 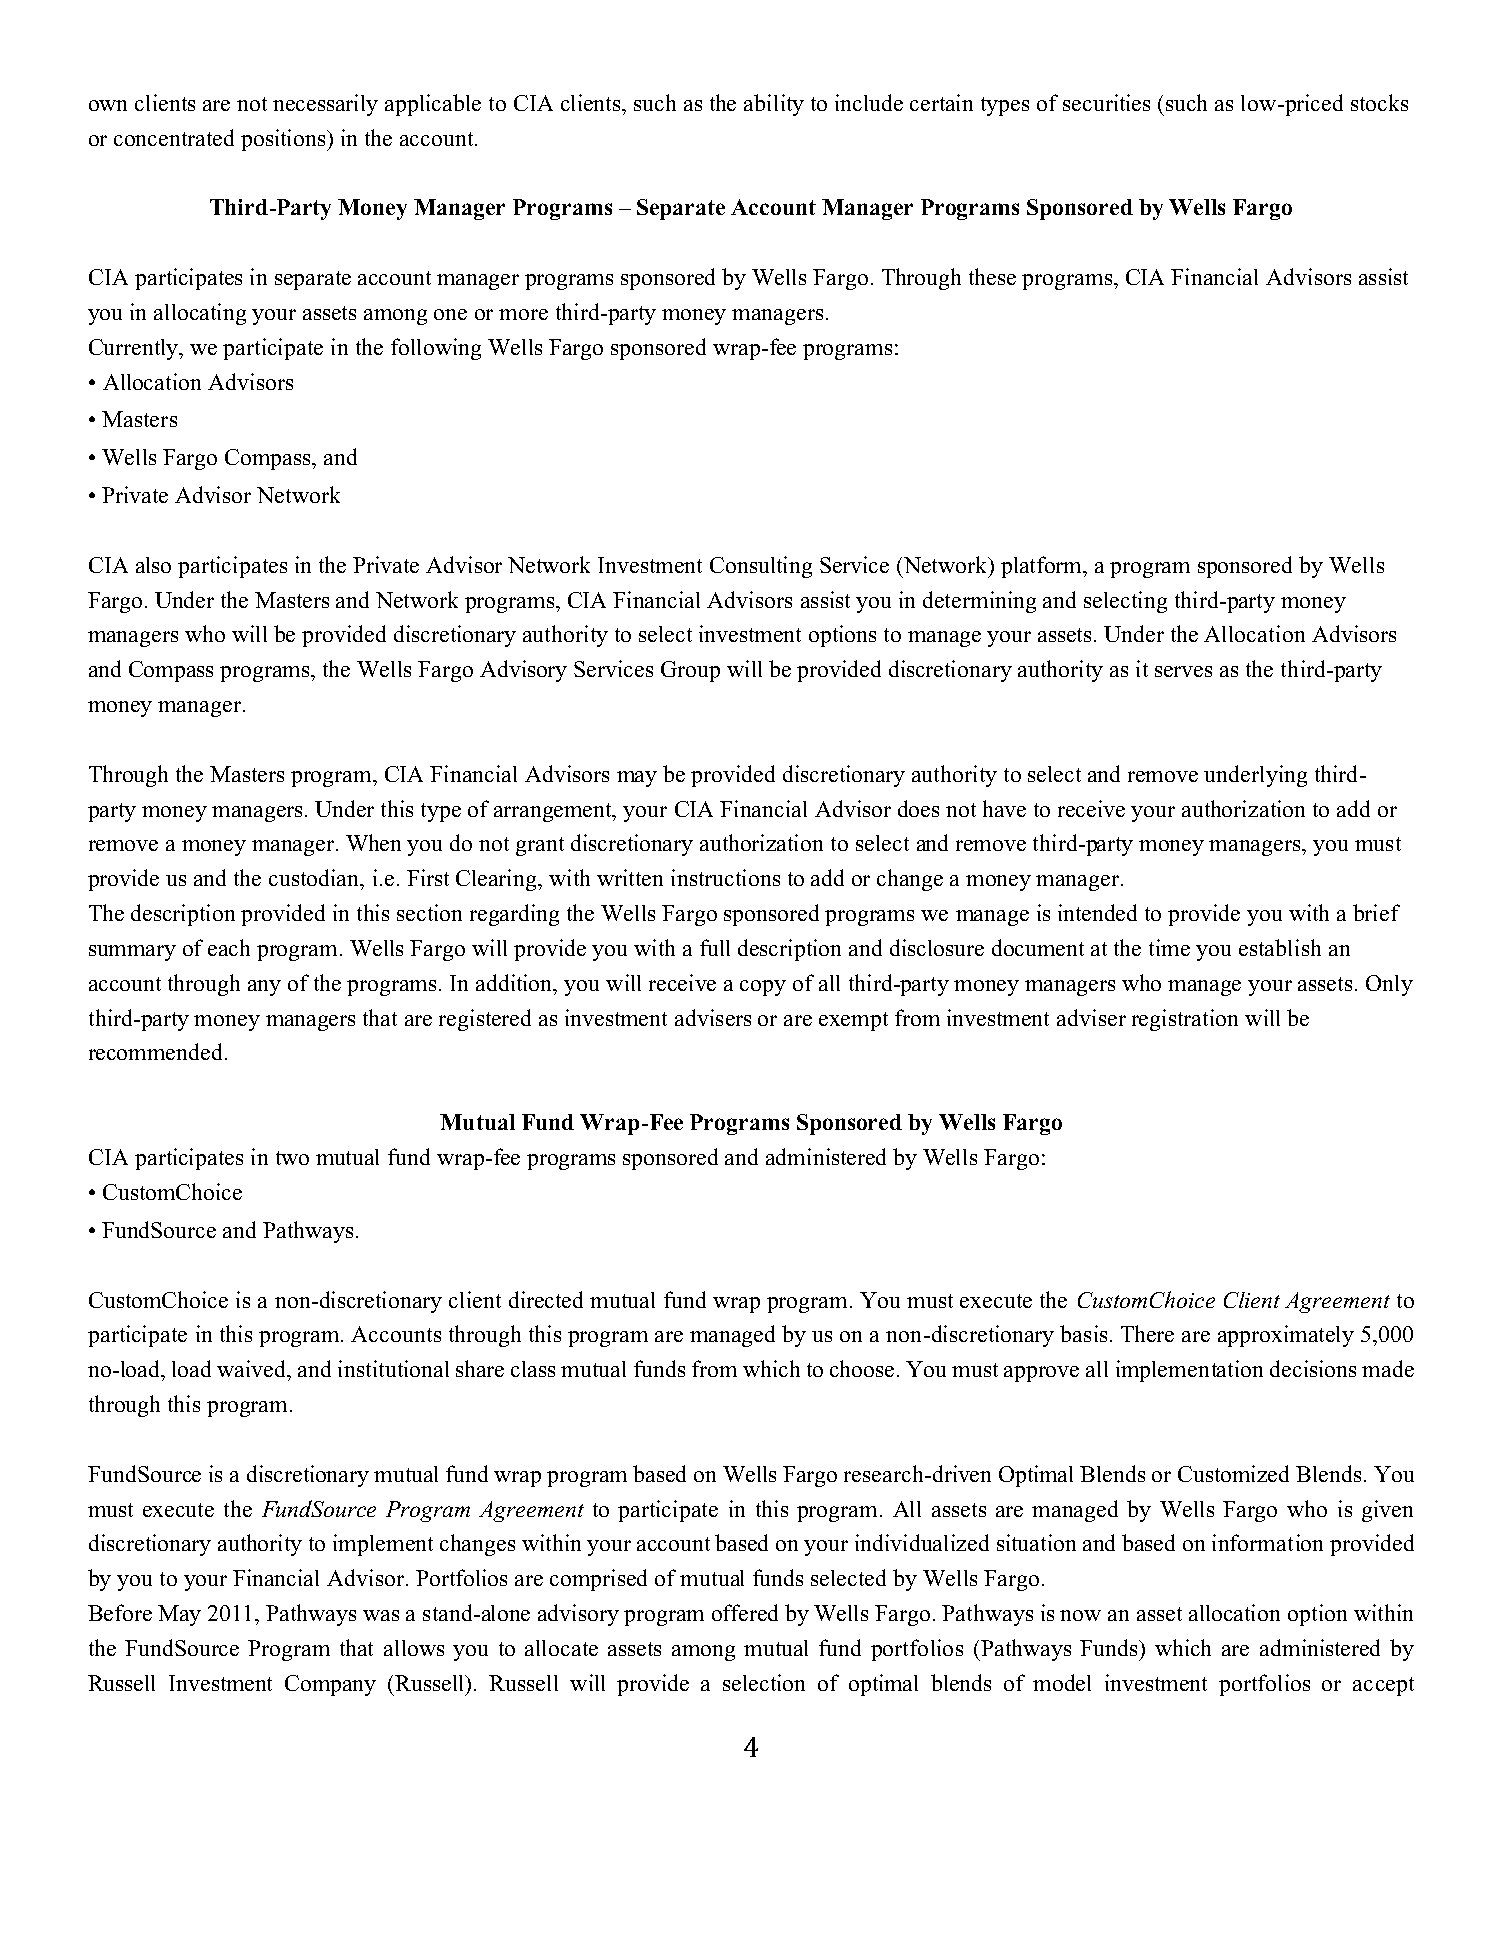 What do you see at coordinates (1106, 102) in the screenshot?
I see `securities` at bounding box center [1106, 102].
